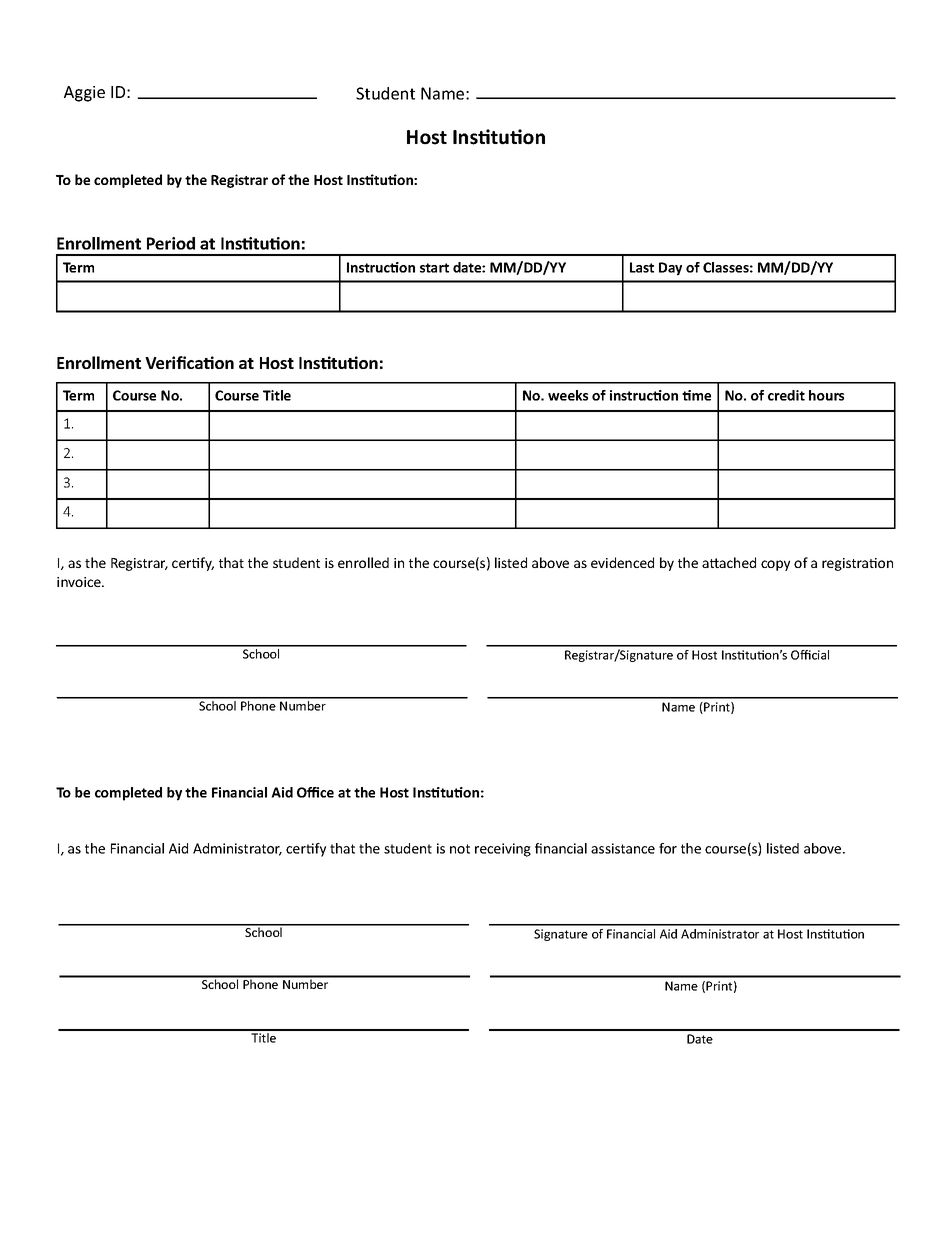  What do you see at coordinates (315, 792) in the page?
I see `Office` at bounding box center [315, 792].
